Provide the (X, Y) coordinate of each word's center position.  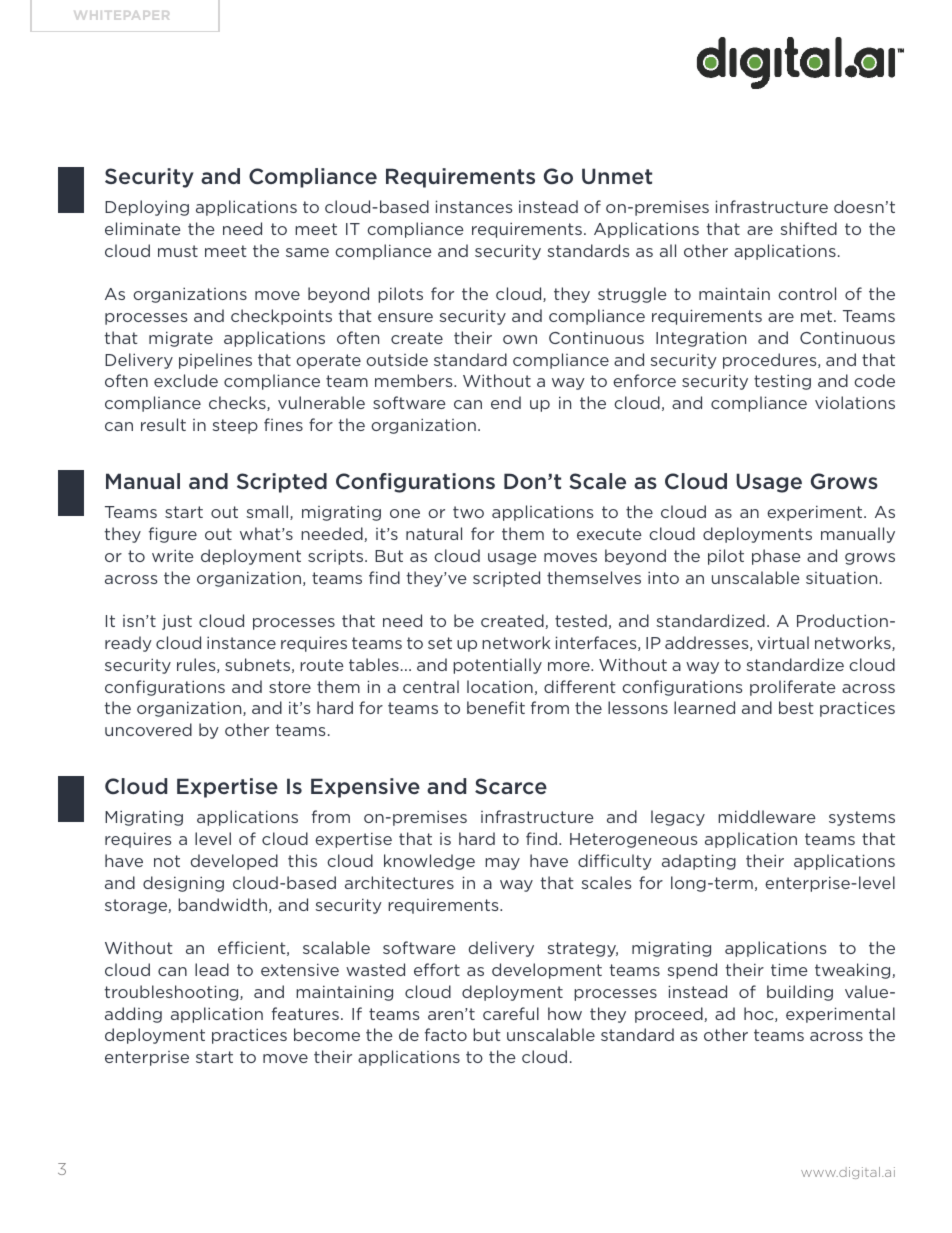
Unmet (617, 176)
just (177, 622)
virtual (783, 642)
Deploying (147, 208)
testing (782, 382)
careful (511, 1013)
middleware (767, 816)
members (415, 380)
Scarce (511, 786)
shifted (808, 228)
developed (234, 862)
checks (238, 403)
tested (581, 620)
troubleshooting (172, 993)
